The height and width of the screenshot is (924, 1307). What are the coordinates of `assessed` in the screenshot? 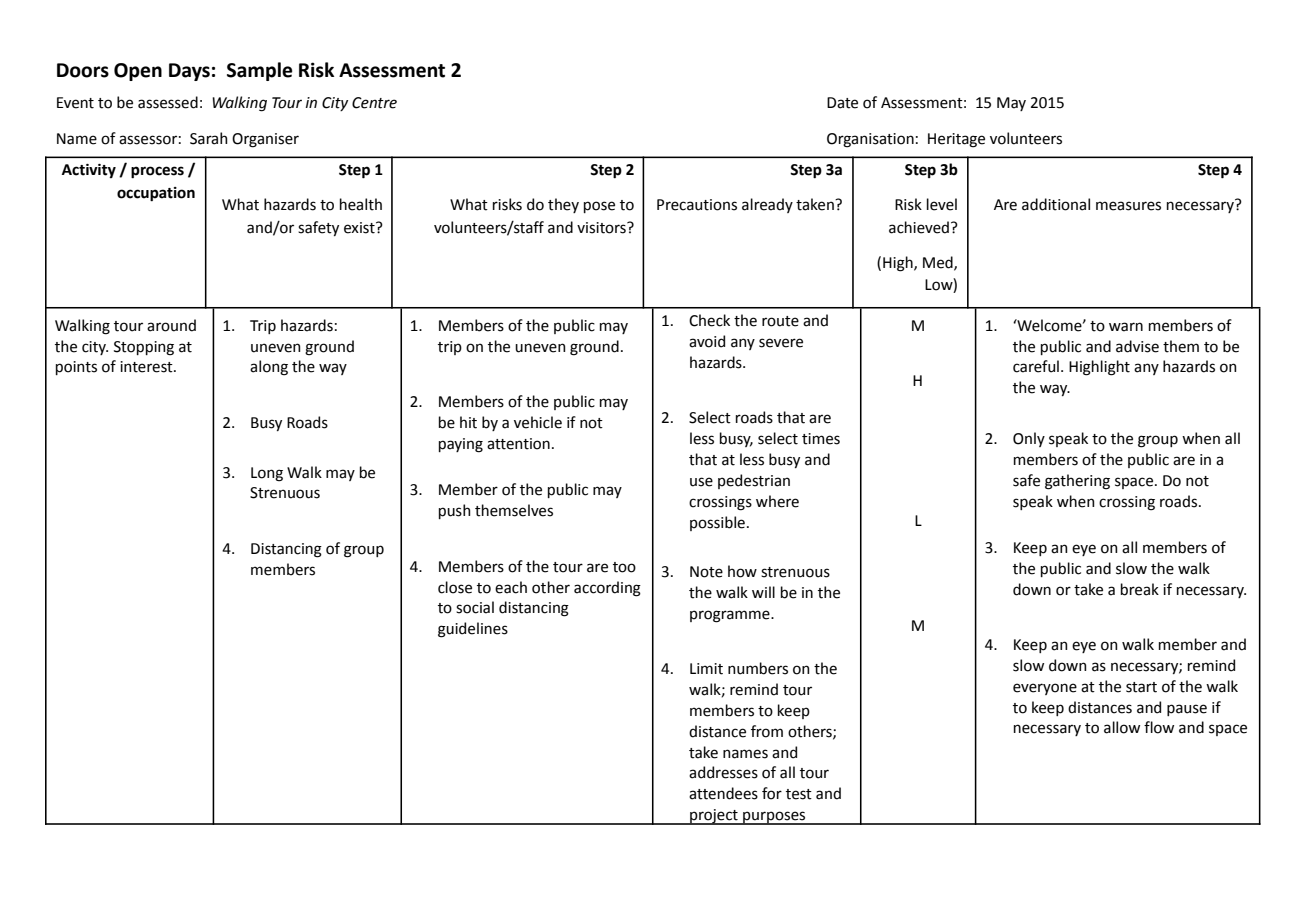 It's located at (168, 102).
